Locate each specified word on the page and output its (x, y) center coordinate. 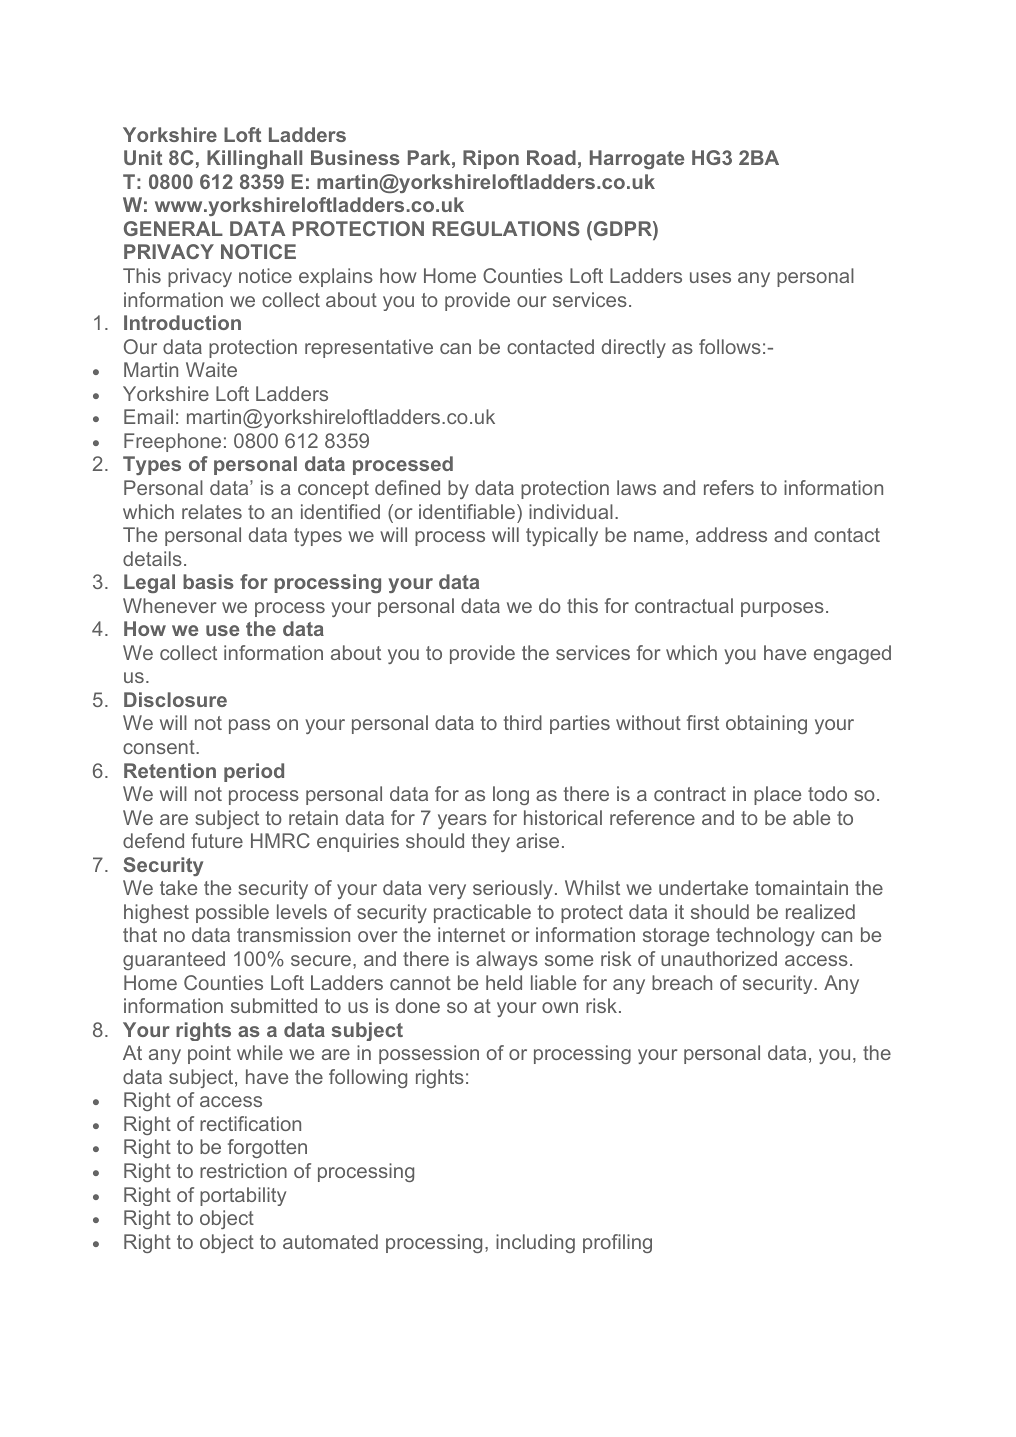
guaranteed (174, 960)
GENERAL (173, 228)
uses (710, 277)
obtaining (766, 724)
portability (243, 1196)
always (507, 960)
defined (407, 487)
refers (729, 487)
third (523, 722)
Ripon (491, 159)
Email (148, 416)
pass (249, 726)
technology (765, 936)
